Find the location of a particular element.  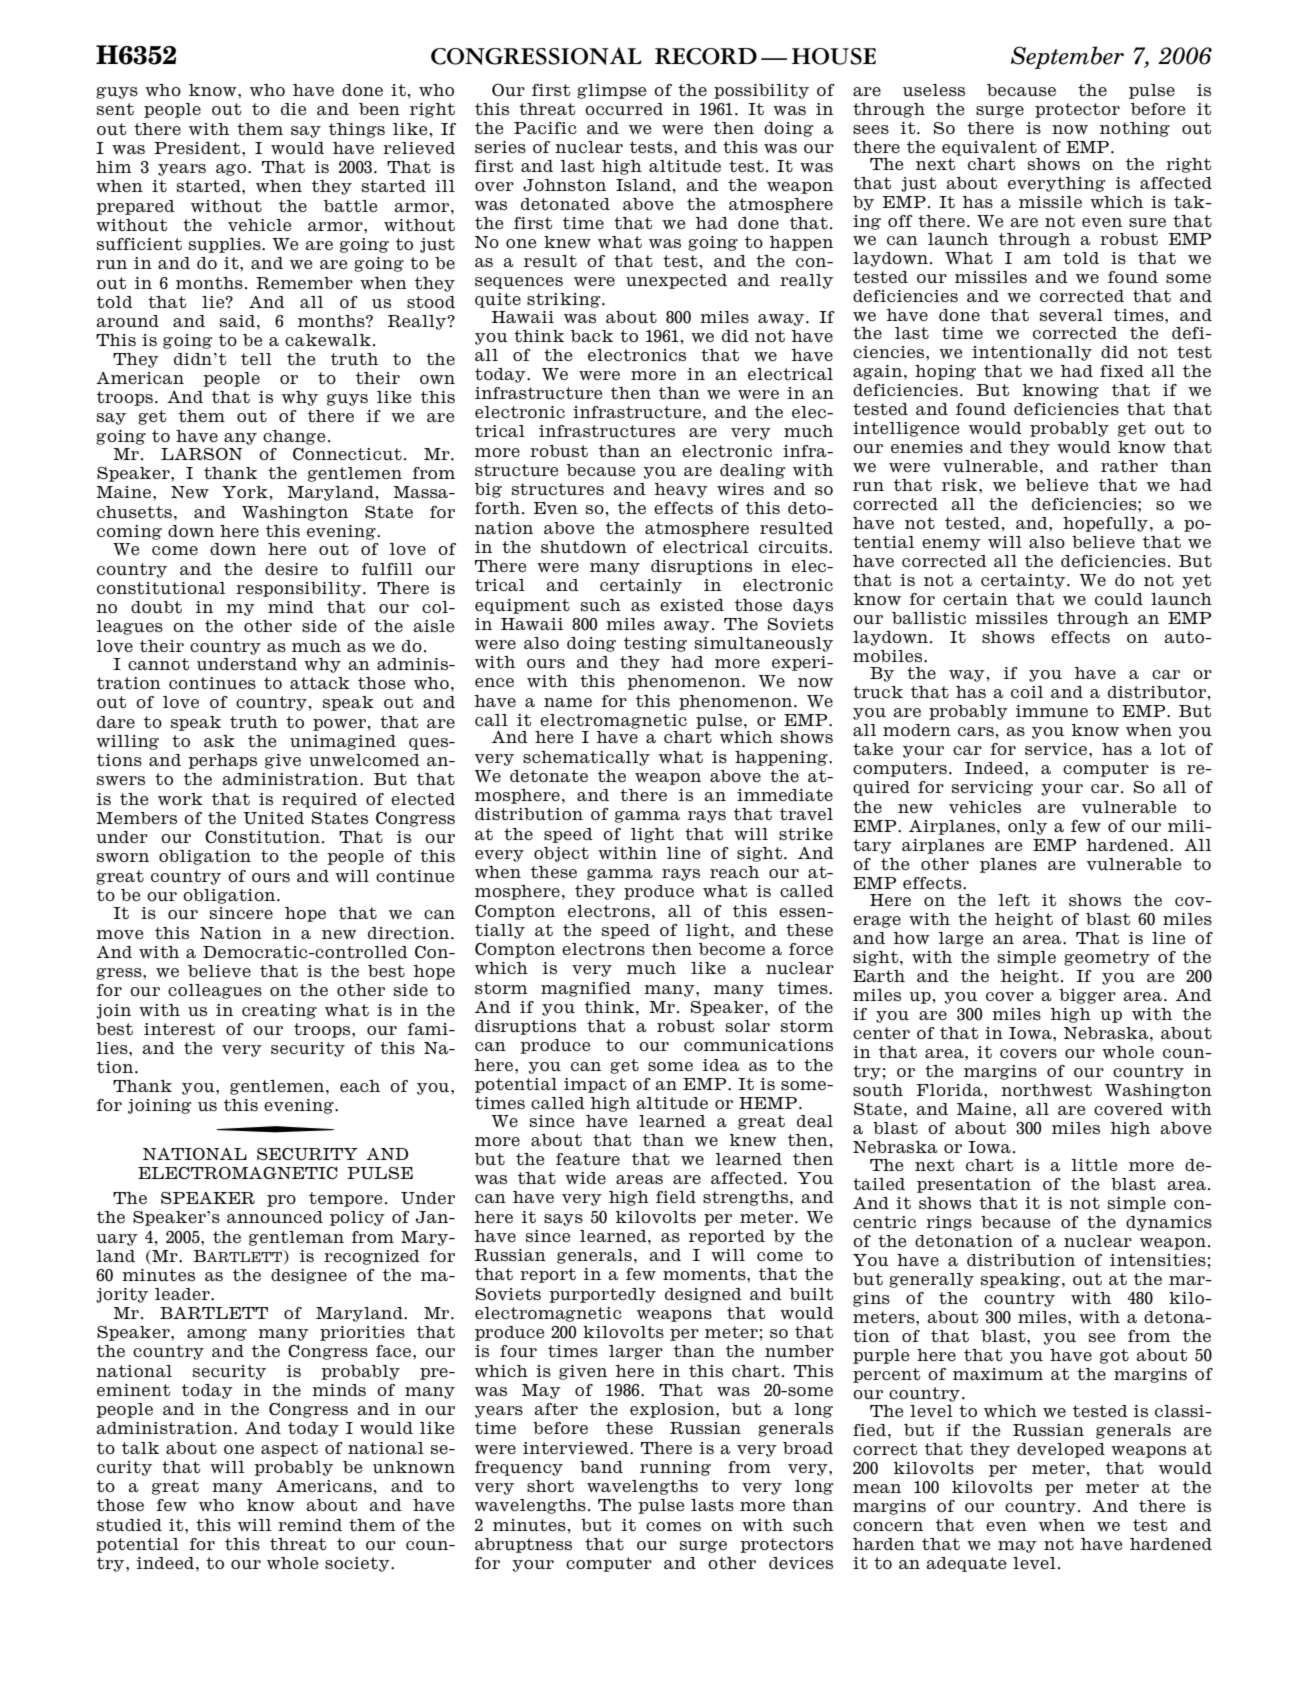

immune is located at coordinates (1052, 711).
